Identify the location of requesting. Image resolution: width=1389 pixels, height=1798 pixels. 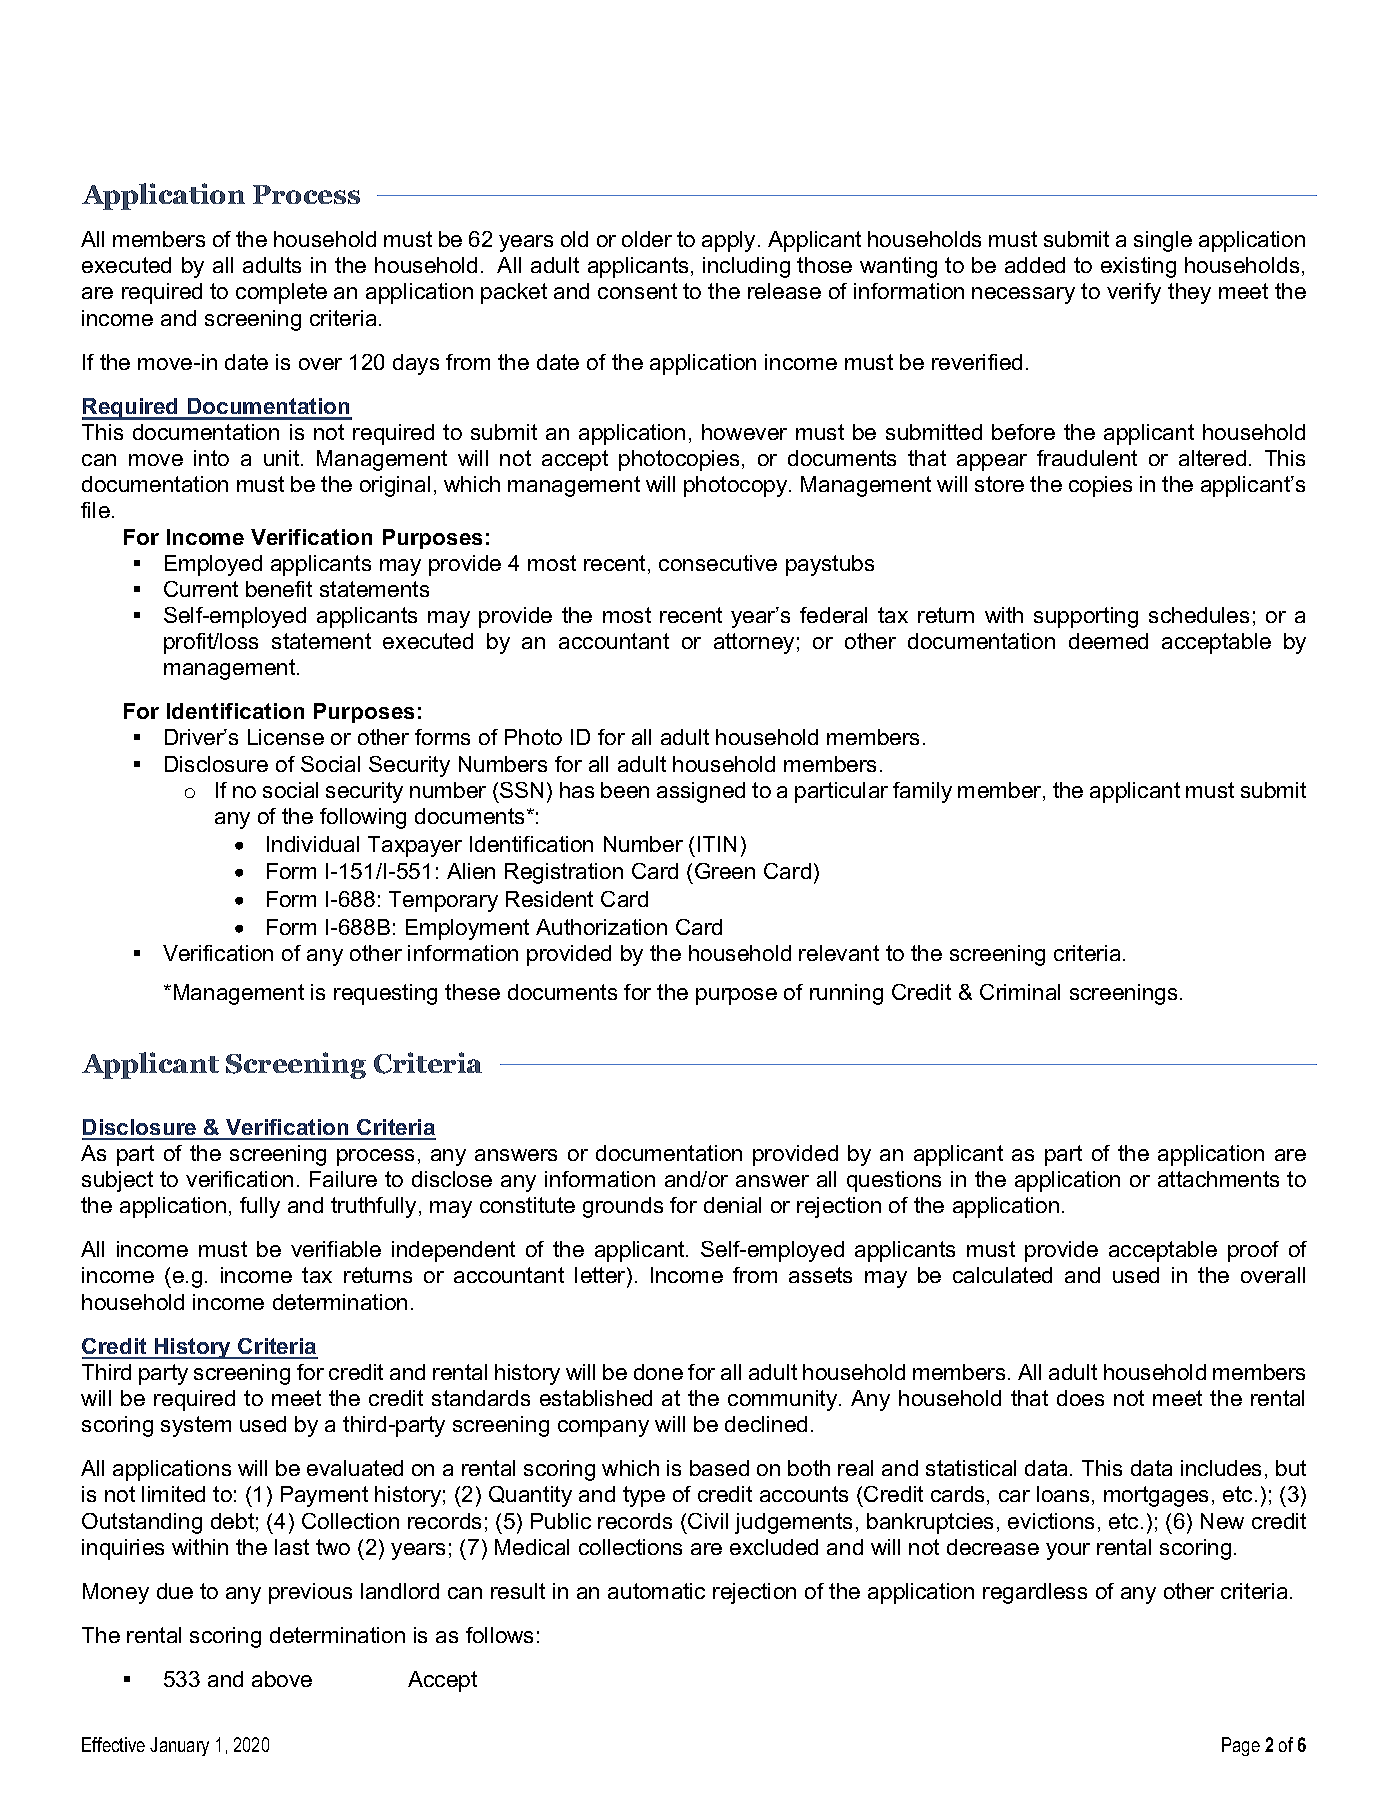
(385, 994).
